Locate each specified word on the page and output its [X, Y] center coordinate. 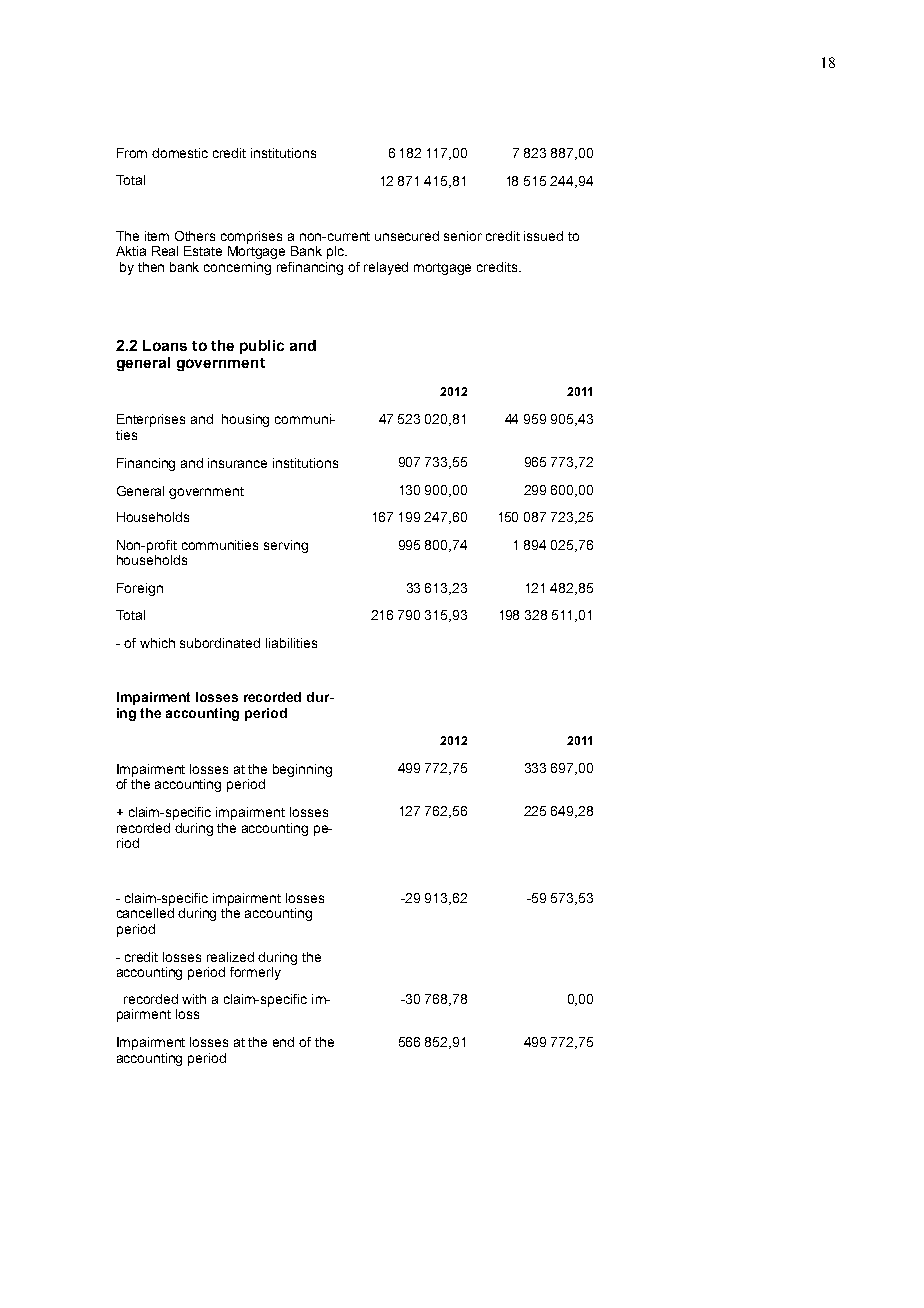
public [262, 347]
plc [336, 252]
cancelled [145, 913]
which [157, 643]
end [283, 1042]
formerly [255, 973]
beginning [302, 770]
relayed [386, 268]
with [194, 999]
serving [286, 546]
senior [463, 236]
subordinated [220, 643]
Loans [165, 345]
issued [543, 236]
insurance [237, 463]
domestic [180, 153]
